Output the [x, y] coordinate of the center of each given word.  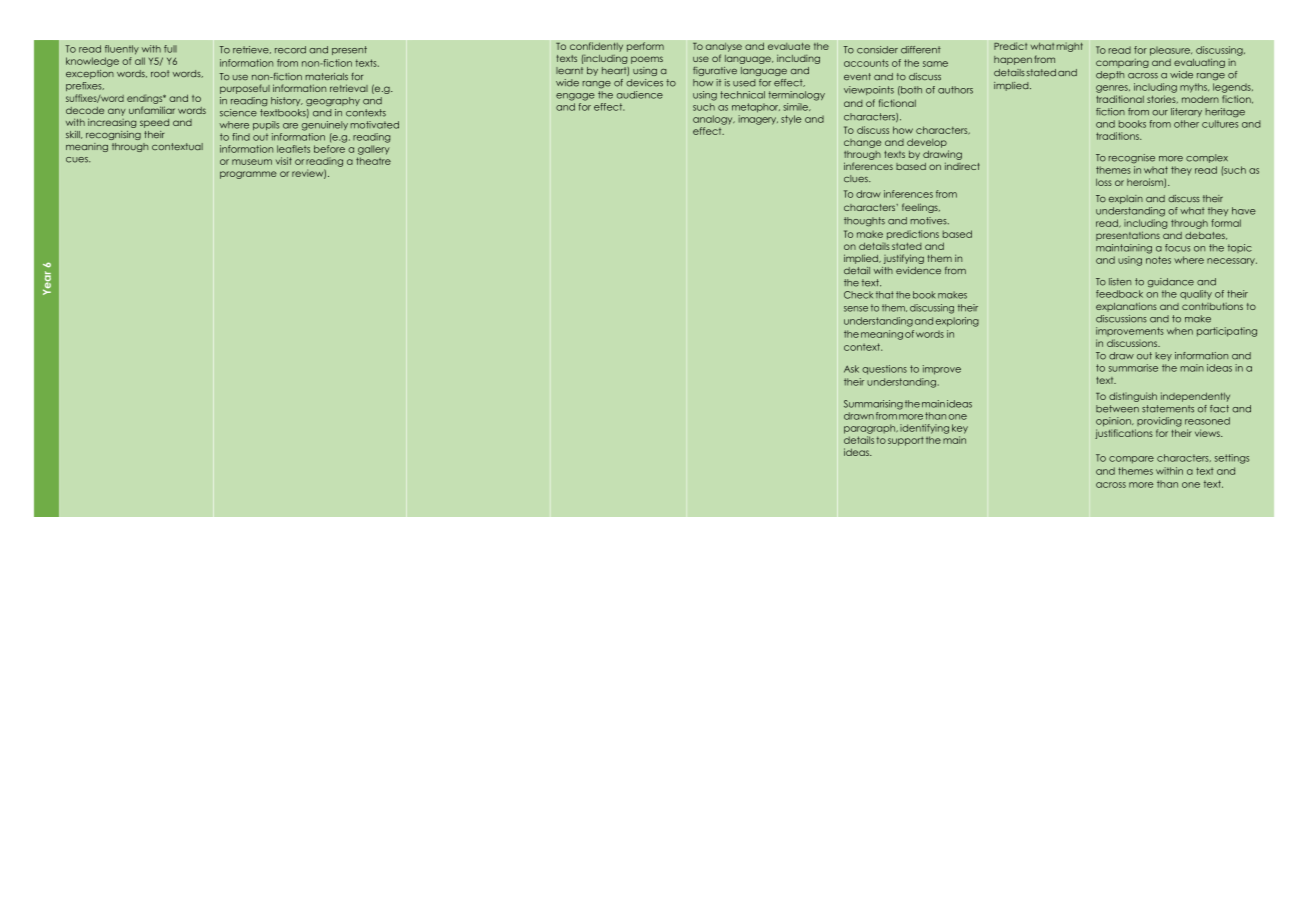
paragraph [871, 429]
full [170, 49]
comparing [1122, 63]
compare [1131, 459]
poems [647, 60]
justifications [1124, 434]
